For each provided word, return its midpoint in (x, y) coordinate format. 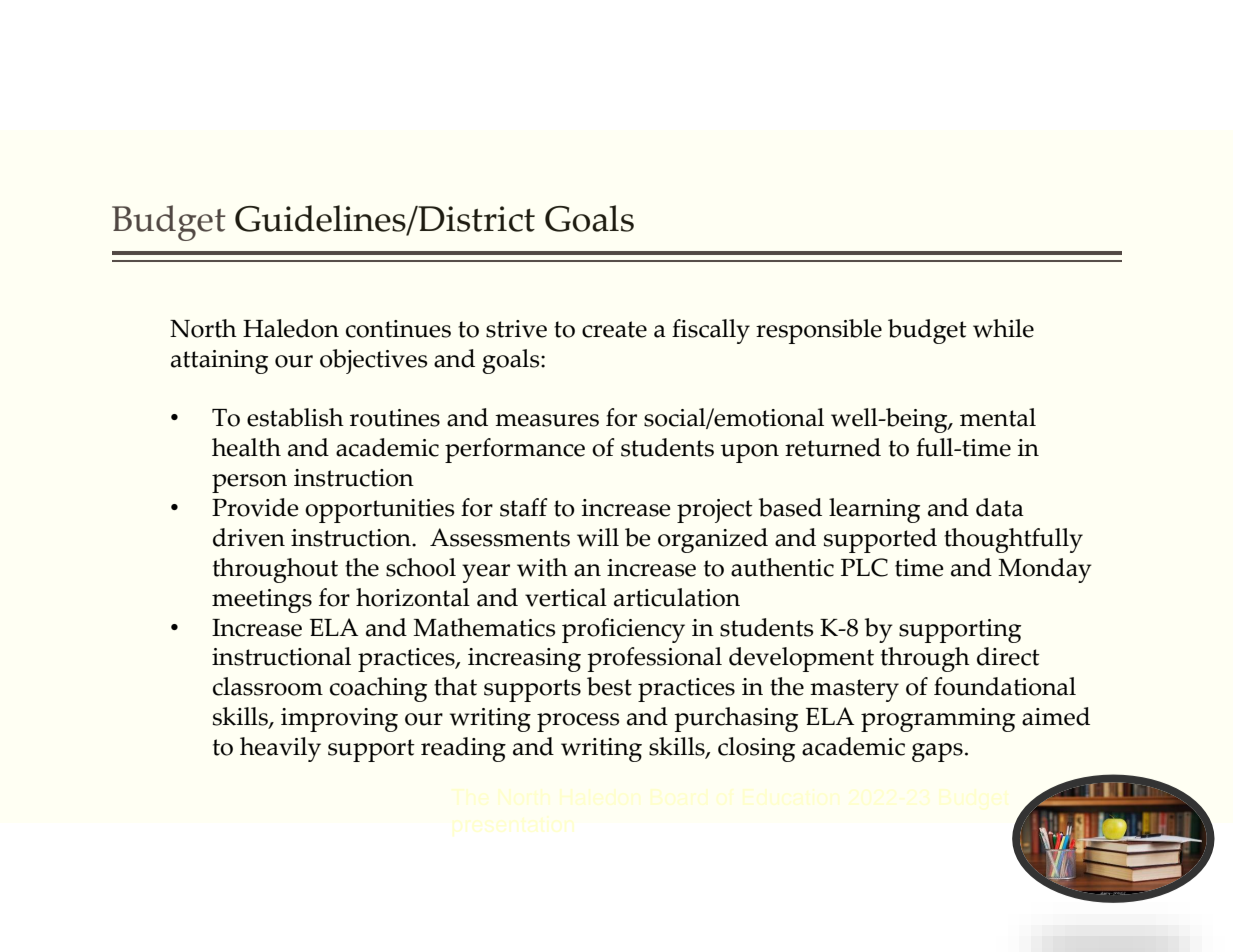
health (246, 447)
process (578, 722)
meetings (262, 601)
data (1000, 507)
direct (1008, 656)
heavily (280, 749)
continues (398, 329)
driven (249, 537)
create (614, 329)
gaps (937, 752)
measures (547, 420)
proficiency (623, 630)
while (1003, 328)
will (598, 537)
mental (998, 417)
